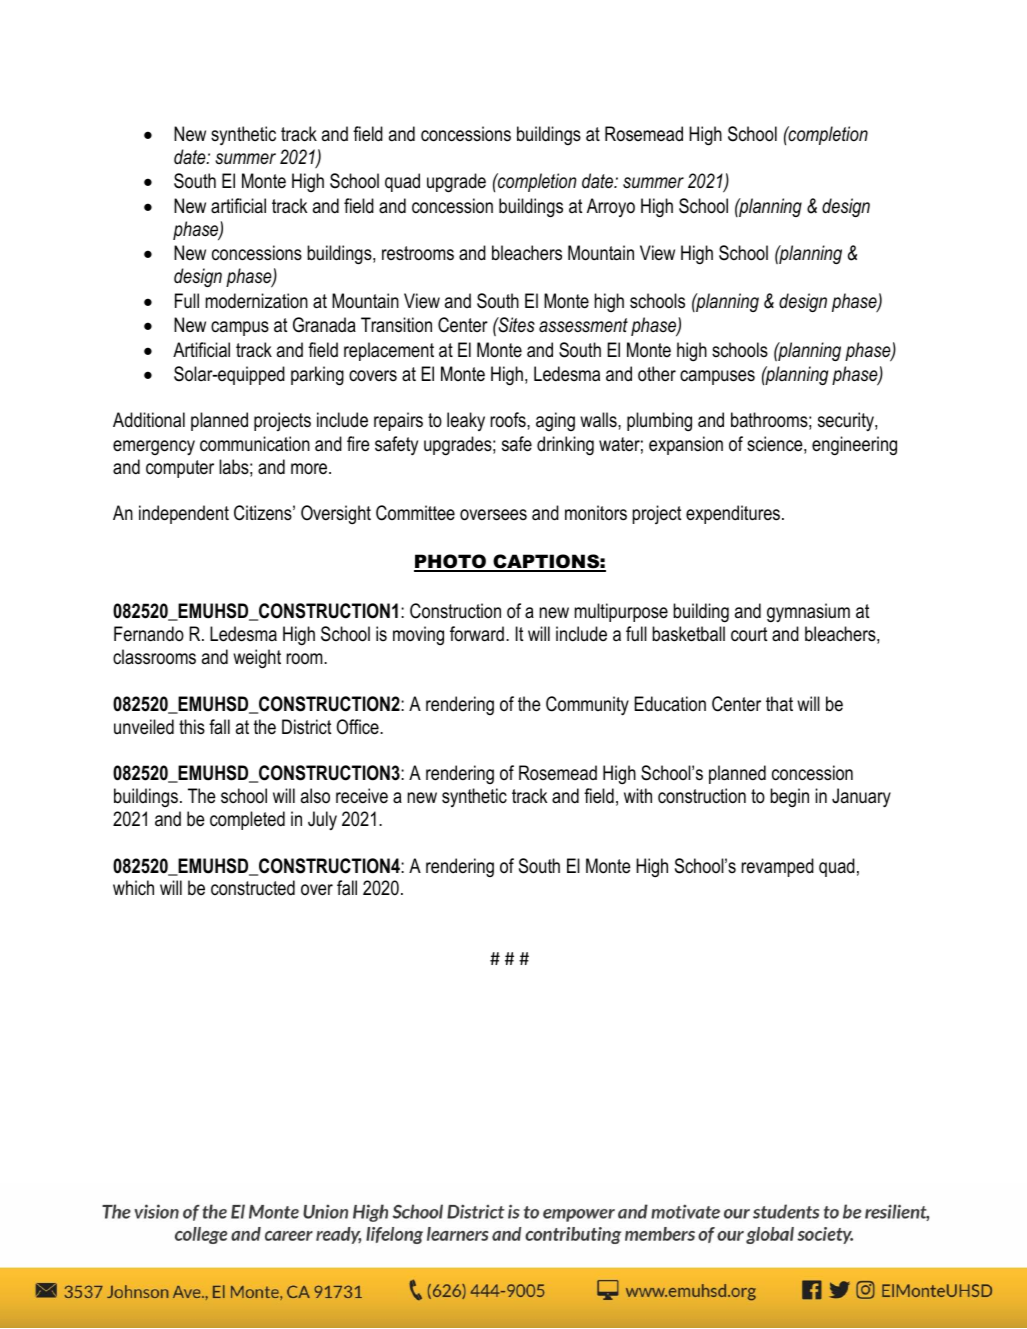 The height and width of the image is (1329, 1027). Describe the element at coordinates (734, 514) in the image. I see `expenditures` at that location.
